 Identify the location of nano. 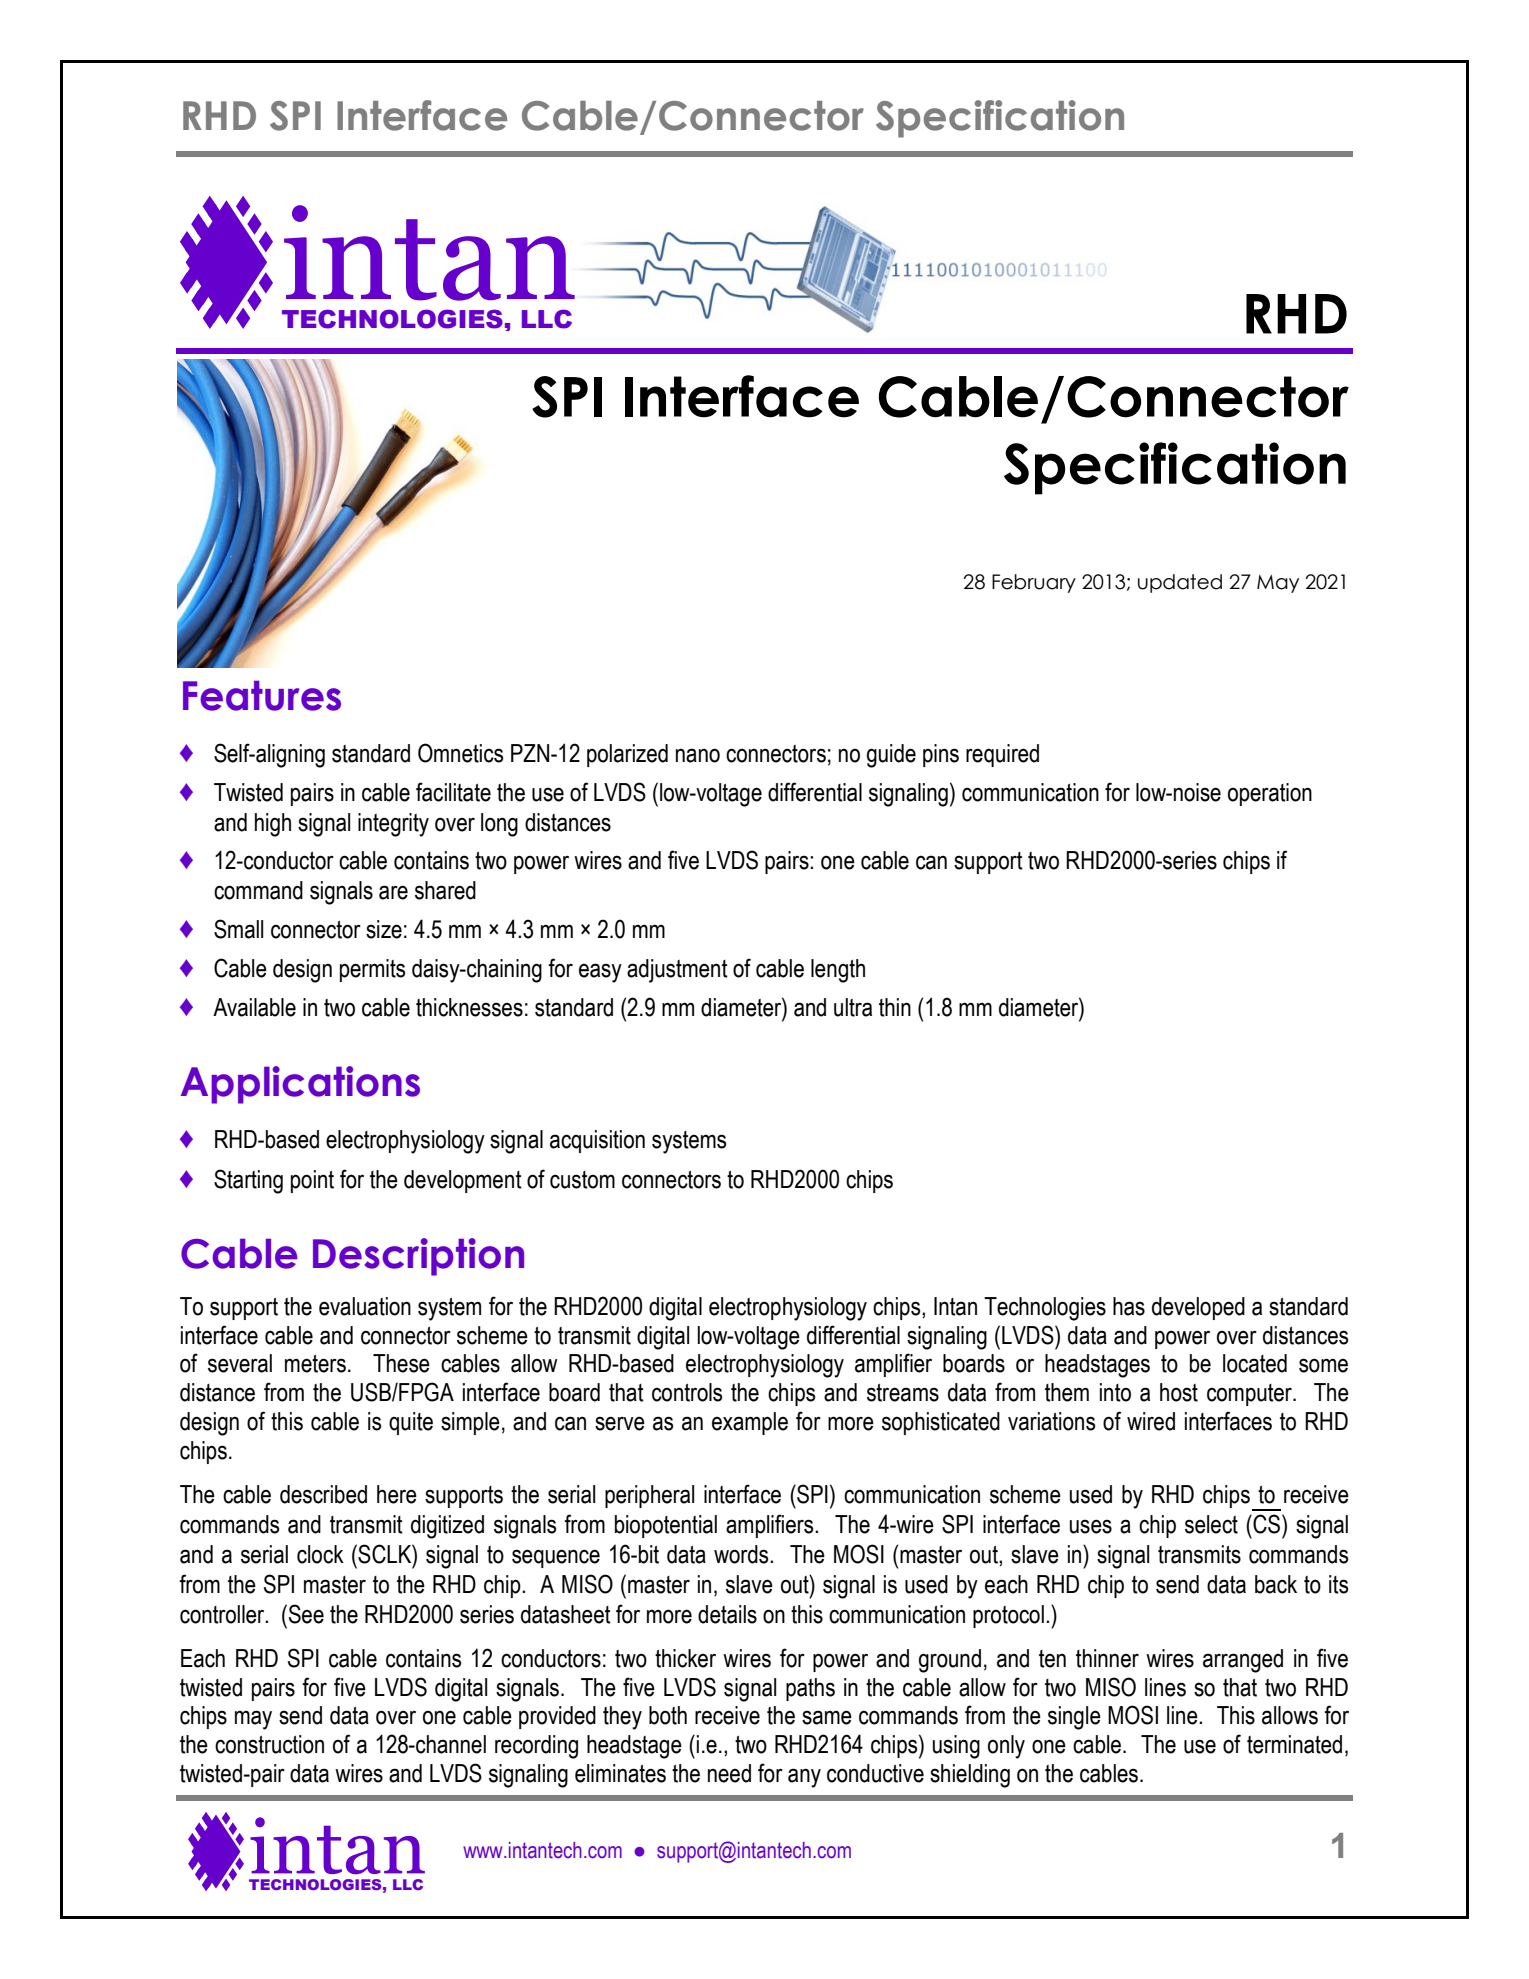
(698, 755).
